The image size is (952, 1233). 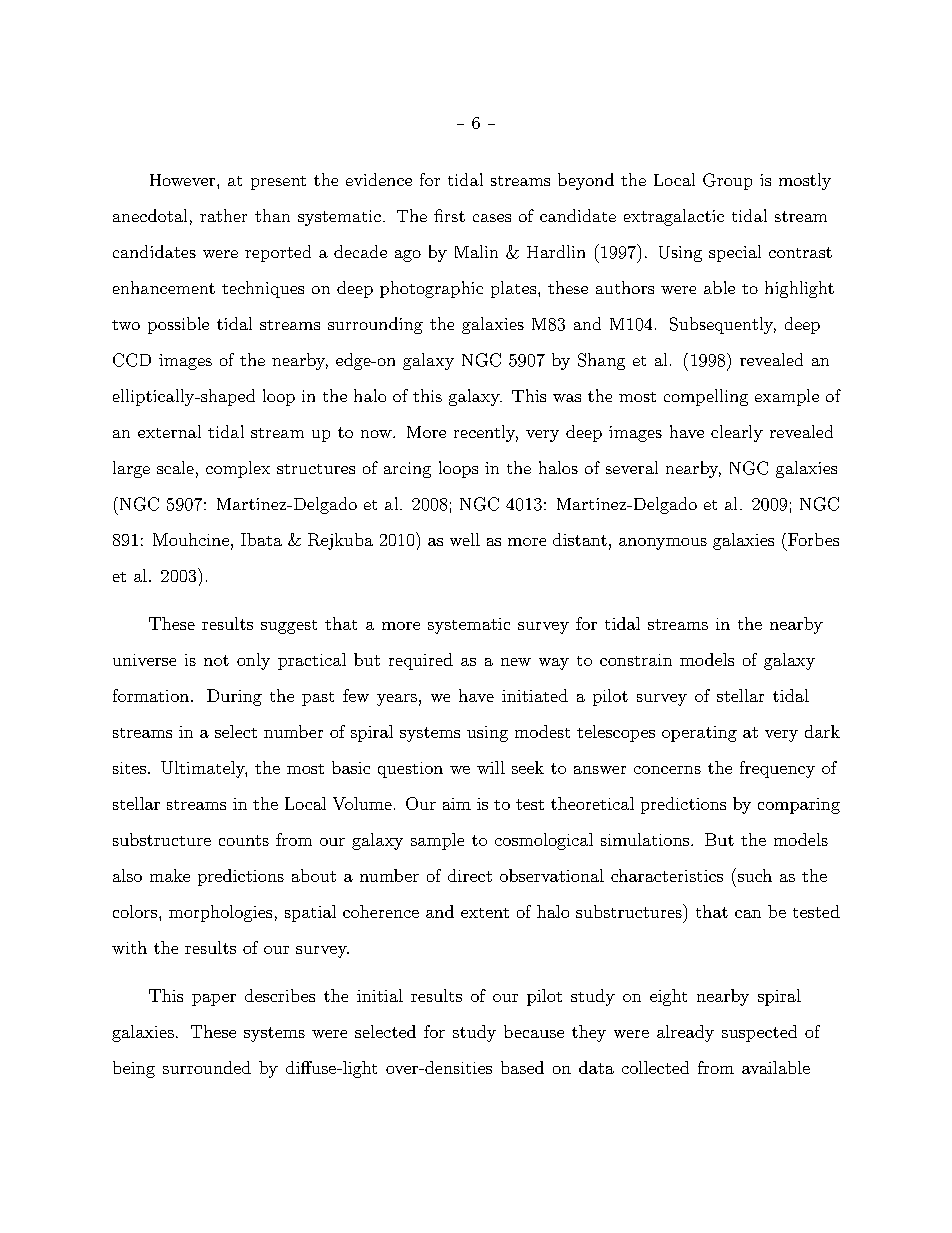 I want to click on surrounded, so click(x=207, y=1067).
